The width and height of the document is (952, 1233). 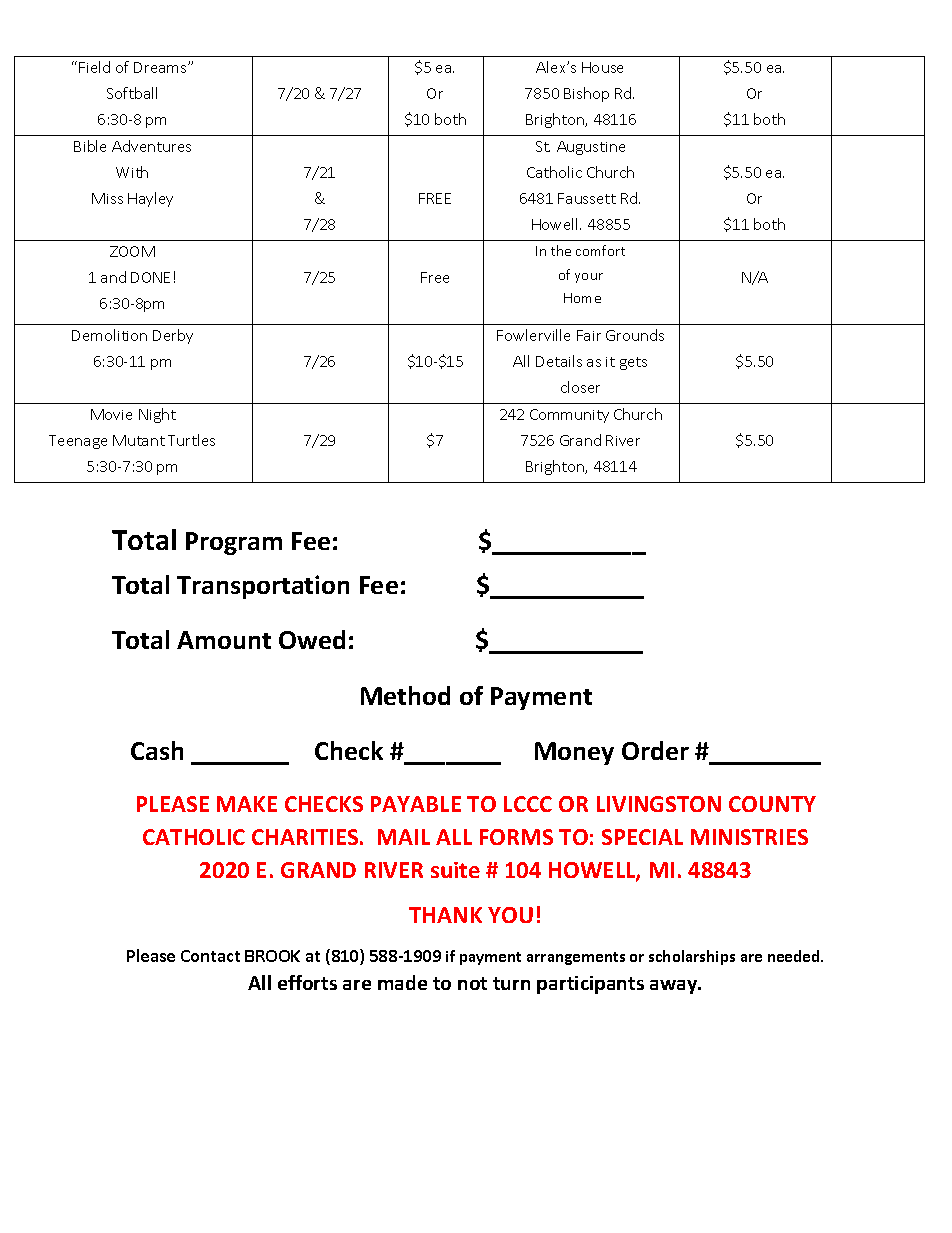 What do you see at coordinates (692, 957) in the document?
I see `scholarships` at bounding box center [692, 957].
